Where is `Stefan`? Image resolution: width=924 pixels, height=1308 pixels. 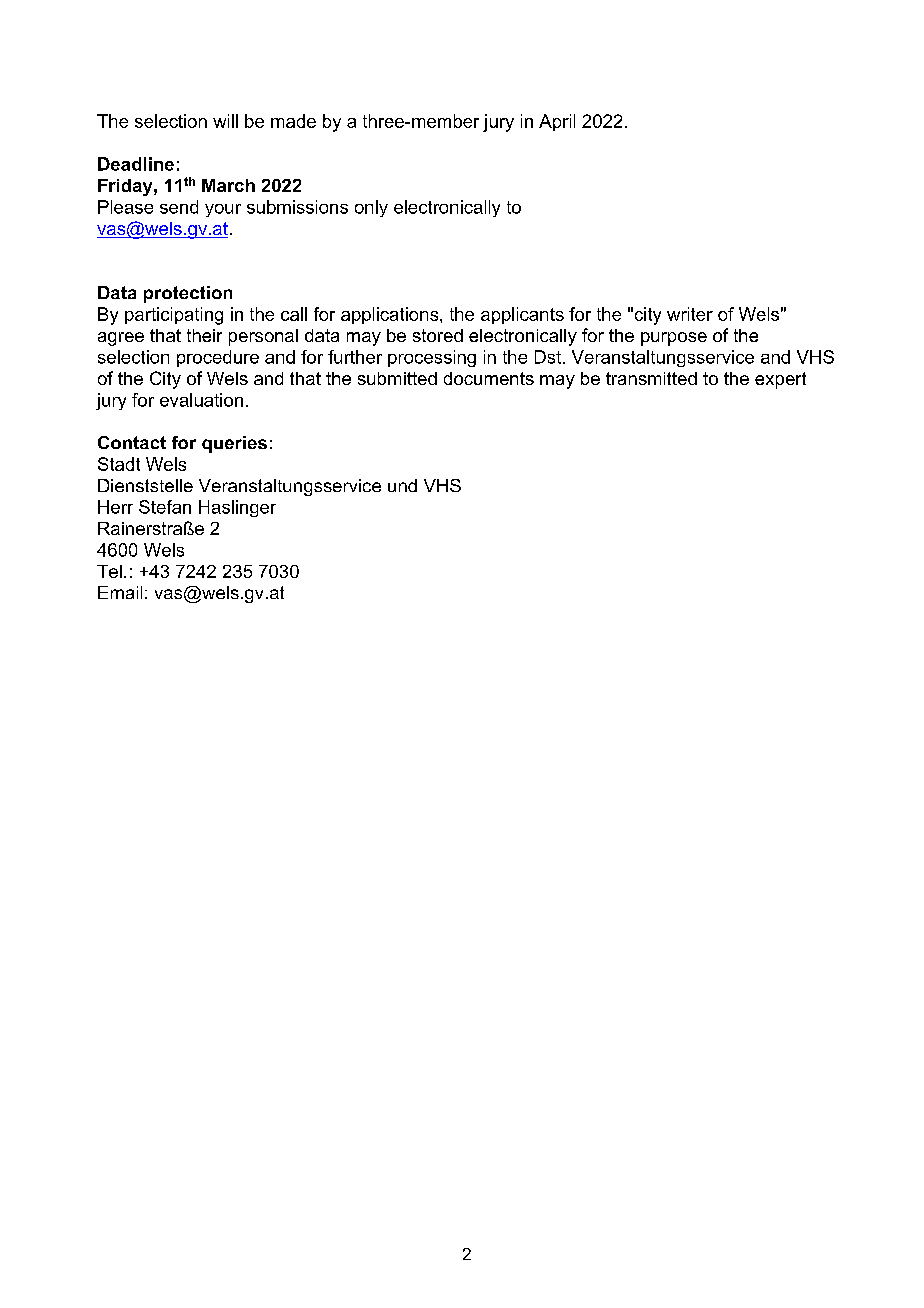 Stefan is located at coordinates (165, 507).
